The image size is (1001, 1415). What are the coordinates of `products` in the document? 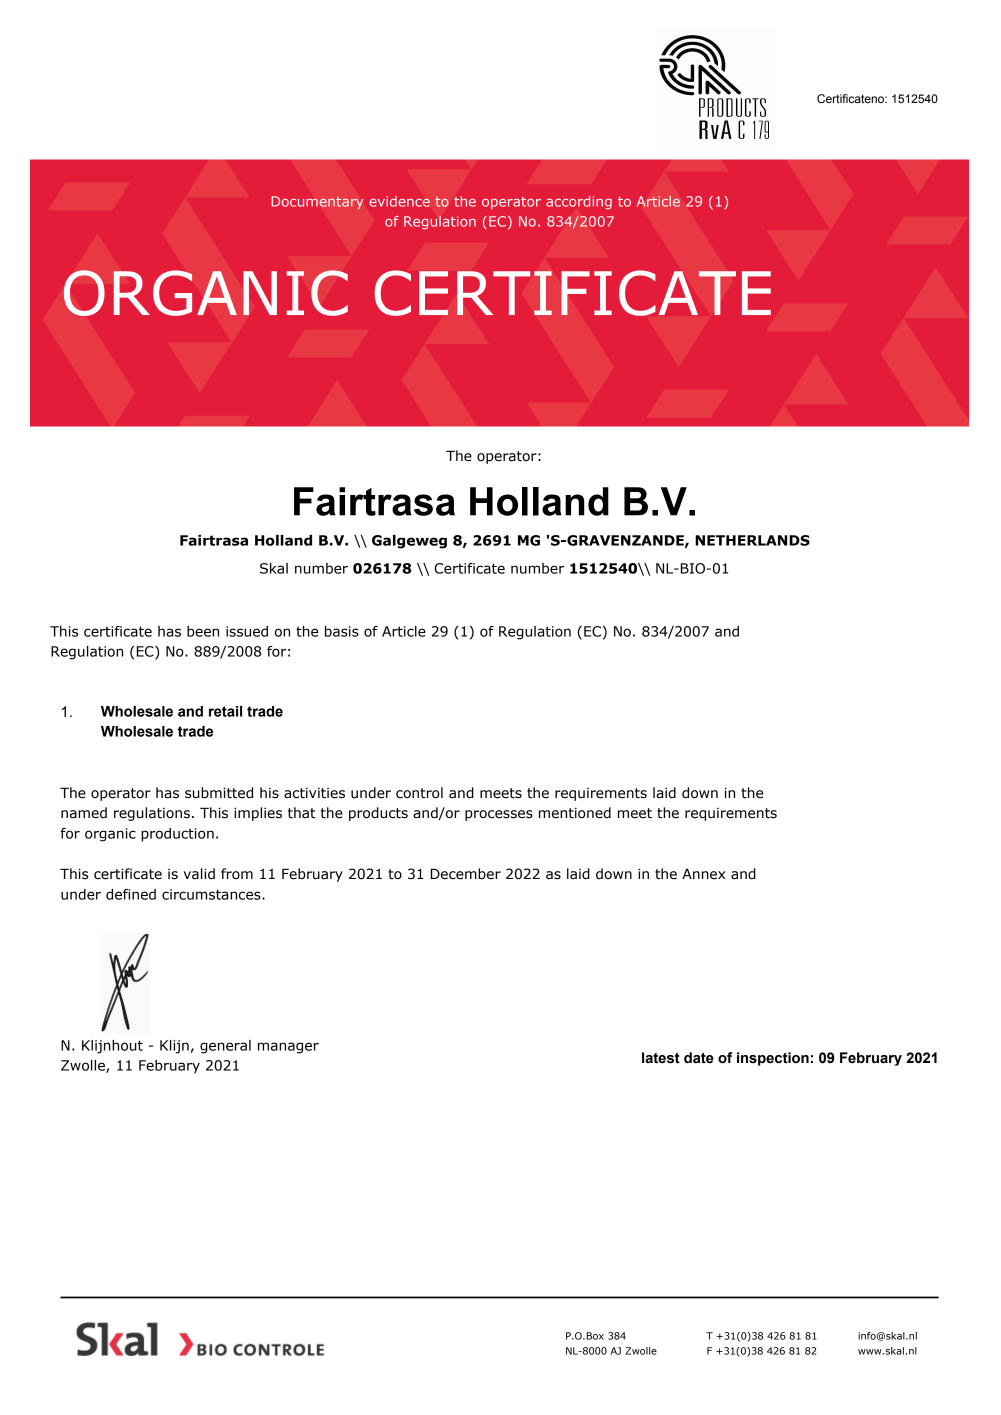 It's located at (378, 814).
